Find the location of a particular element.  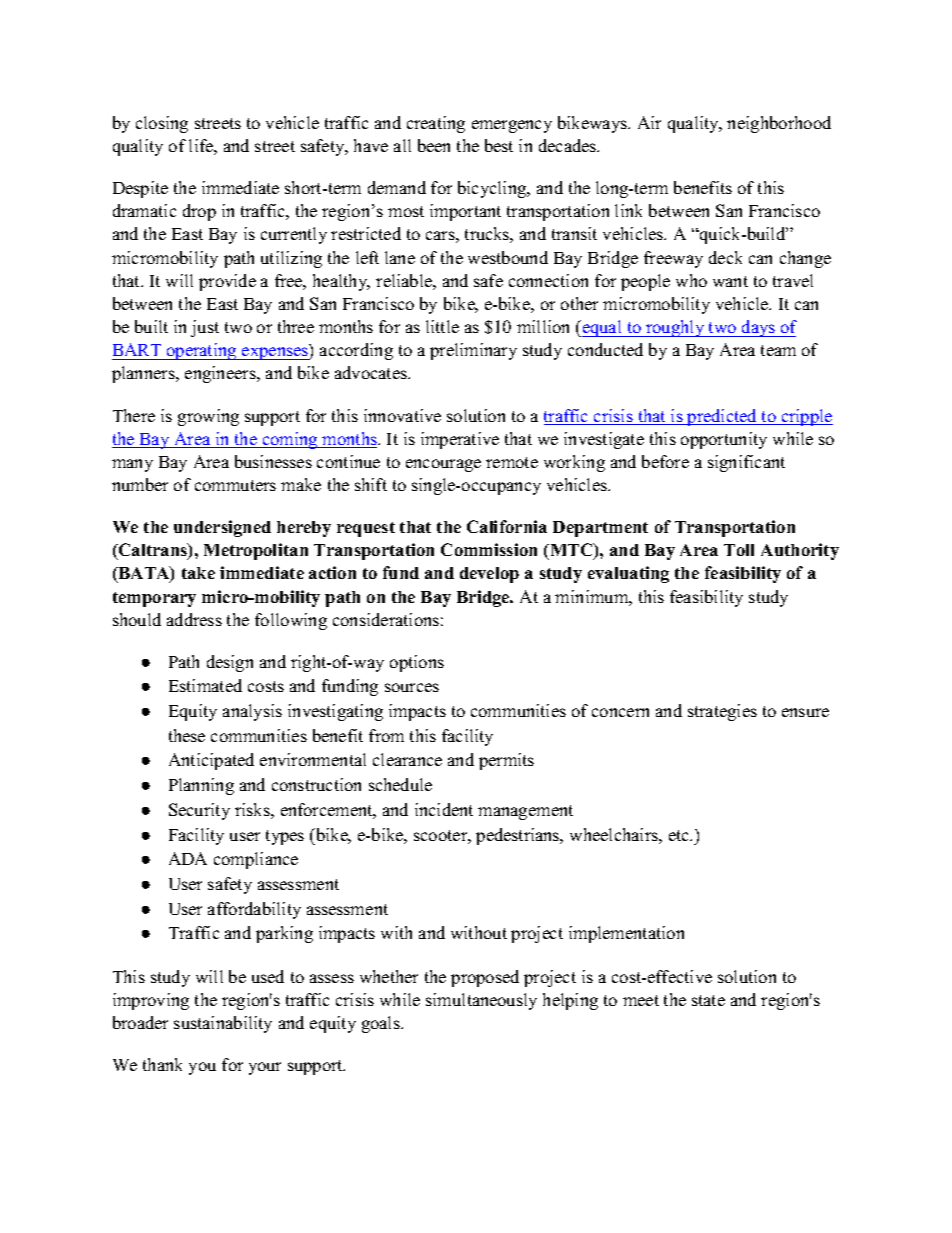

closing is located at coordinates (162, 124).
